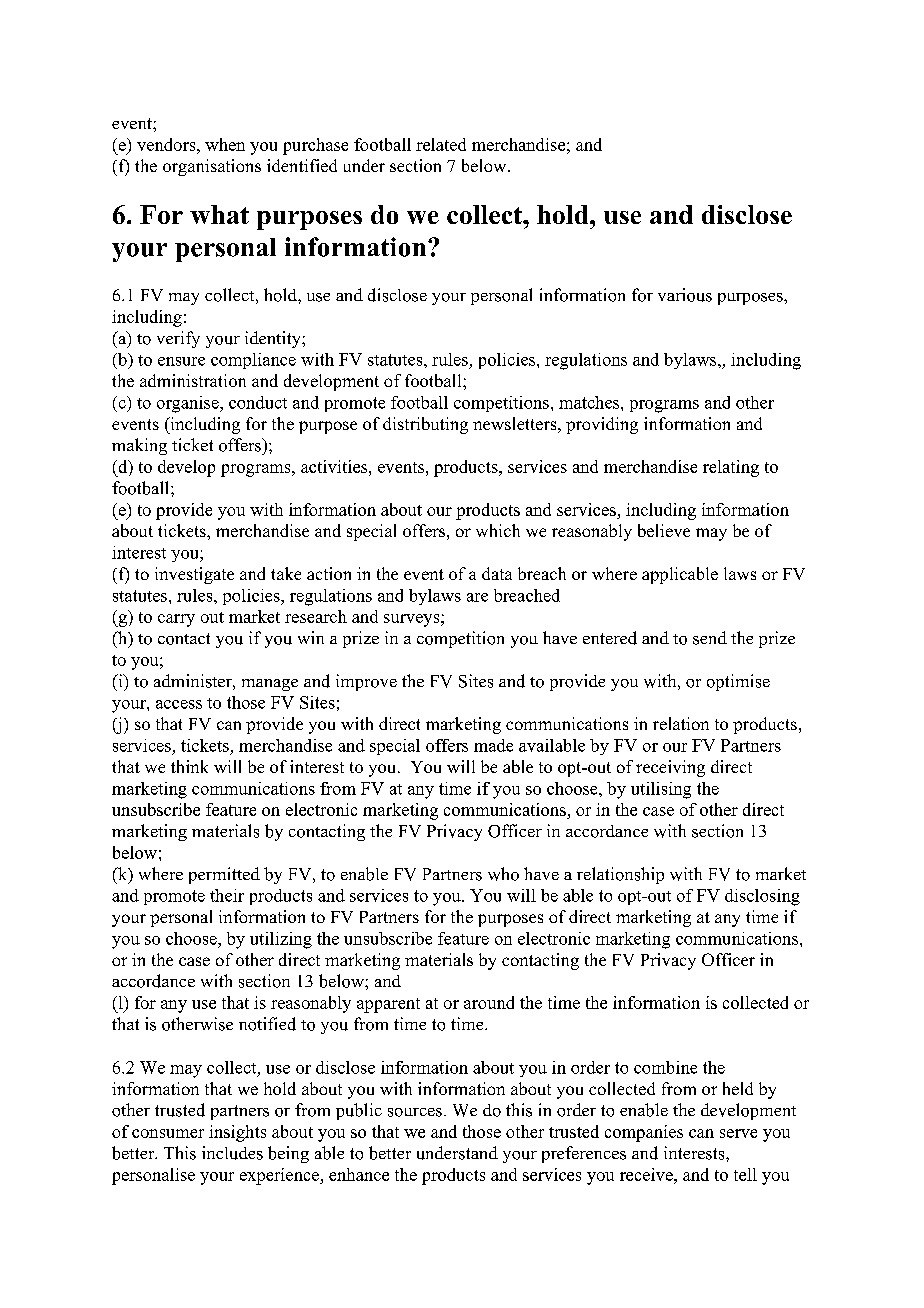  I want to click on various, so click(685, 295).
